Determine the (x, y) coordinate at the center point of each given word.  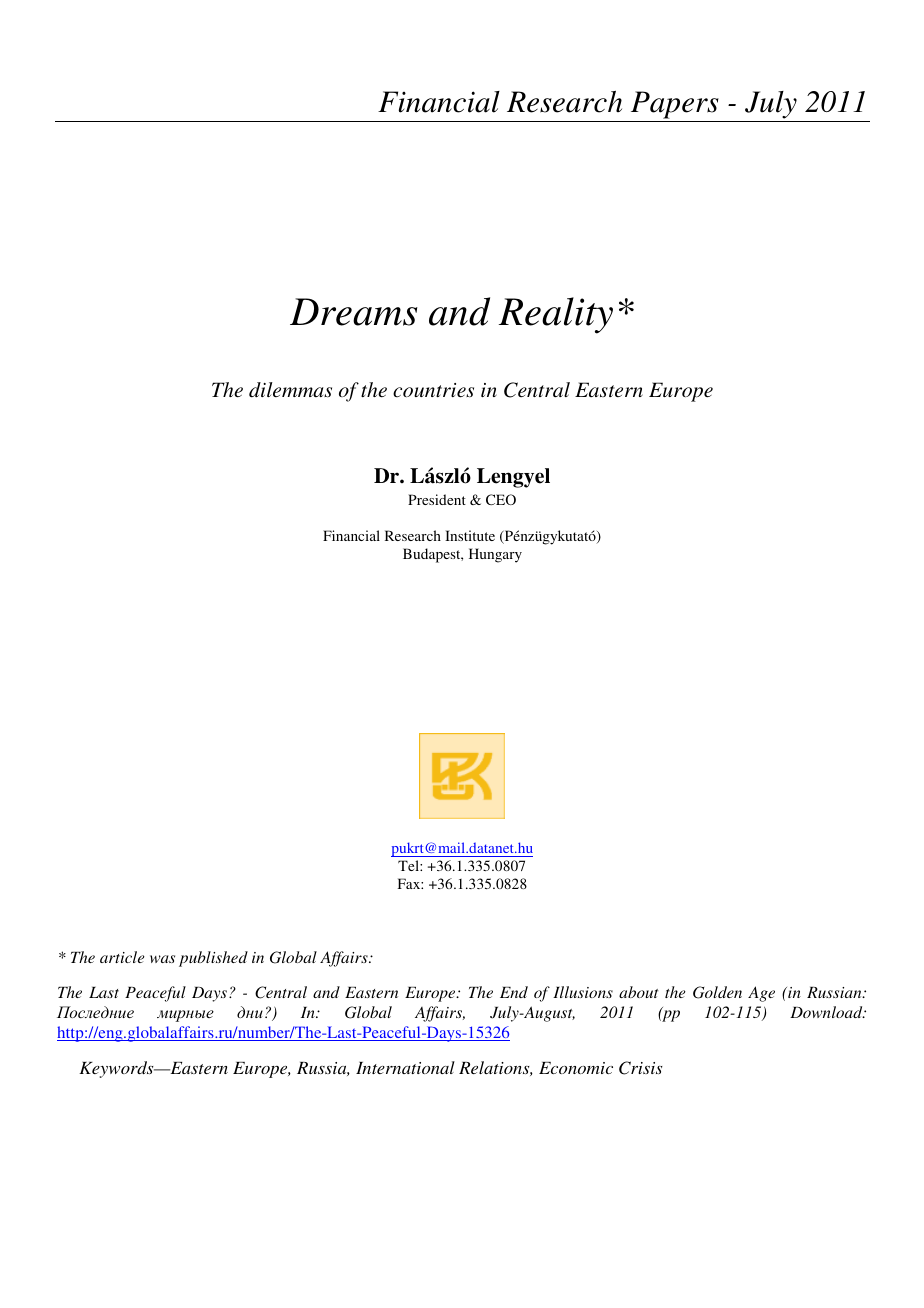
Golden (717, 992)
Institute (470, 535)
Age (761, 994)
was (162, 959)
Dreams (354, 312)
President (437, 499)
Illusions (583, 992)
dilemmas (290, 390)
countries (433, 390)
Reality (556, 315)
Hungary (495, 555)
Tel (409, 865)
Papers (675, 105)
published (213, 959)
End (514, 992)
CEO (501, 499)
